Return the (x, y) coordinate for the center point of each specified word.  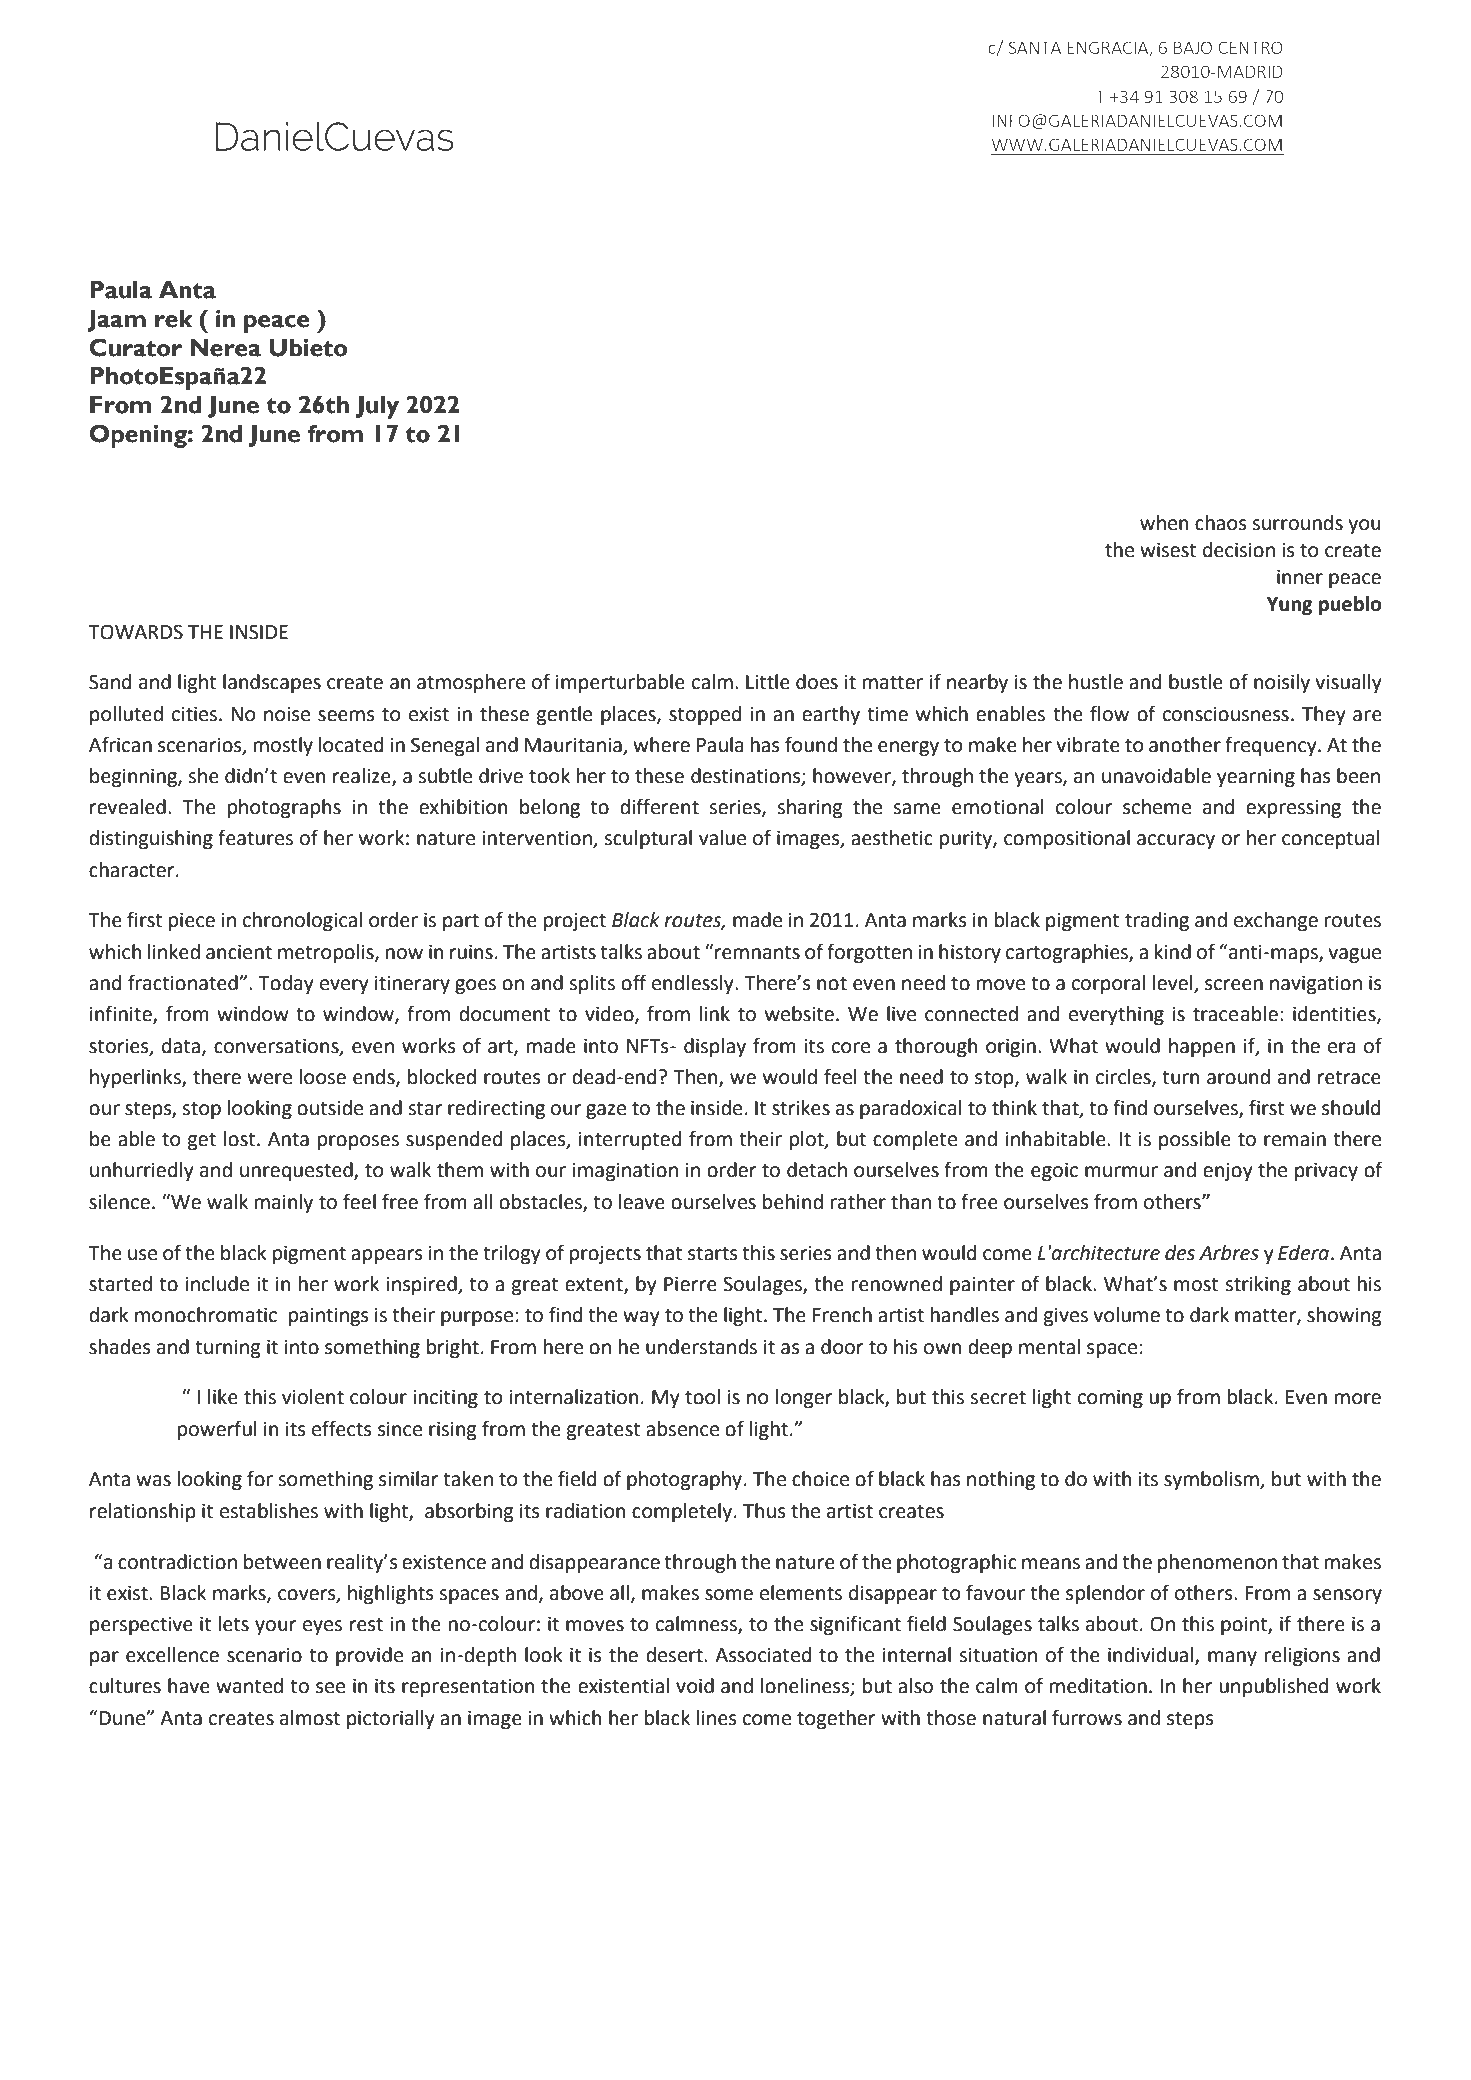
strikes (801, 1108)
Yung (1290, 606)
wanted (249, 1686)
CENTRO (1250, 47)
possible (1195, 1140)
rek (173, 319)
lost (241, 1139)
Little (768, 682)
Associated (763, 1655)
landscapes (272, 683)
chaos (1221, 523)
